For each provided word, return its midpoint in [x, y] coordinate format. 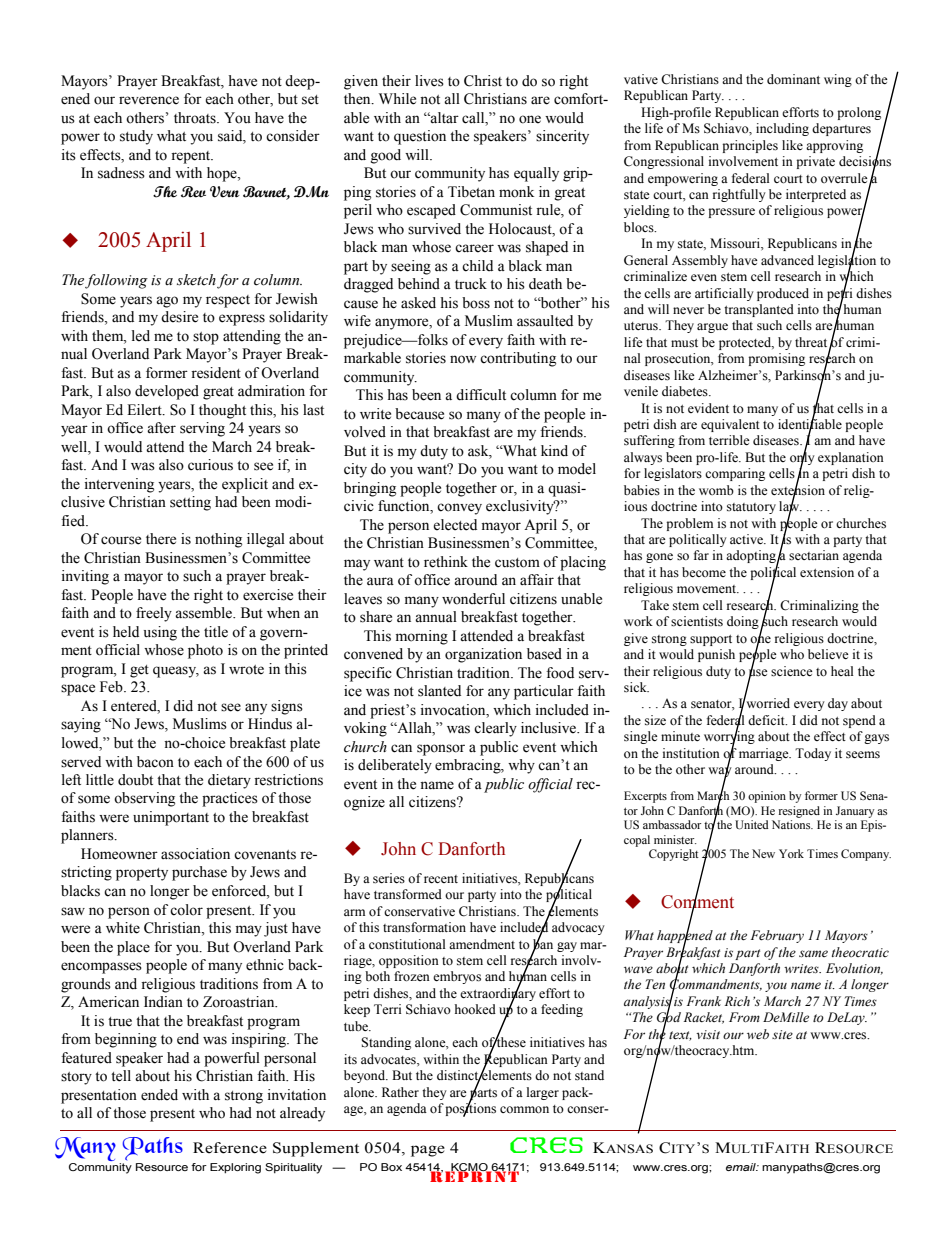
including [782, 129]
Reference [230, 1148]
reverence [149, 100]
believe [828, 654]
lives [429, 81]
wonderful [473, 599]
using [160, 633]
